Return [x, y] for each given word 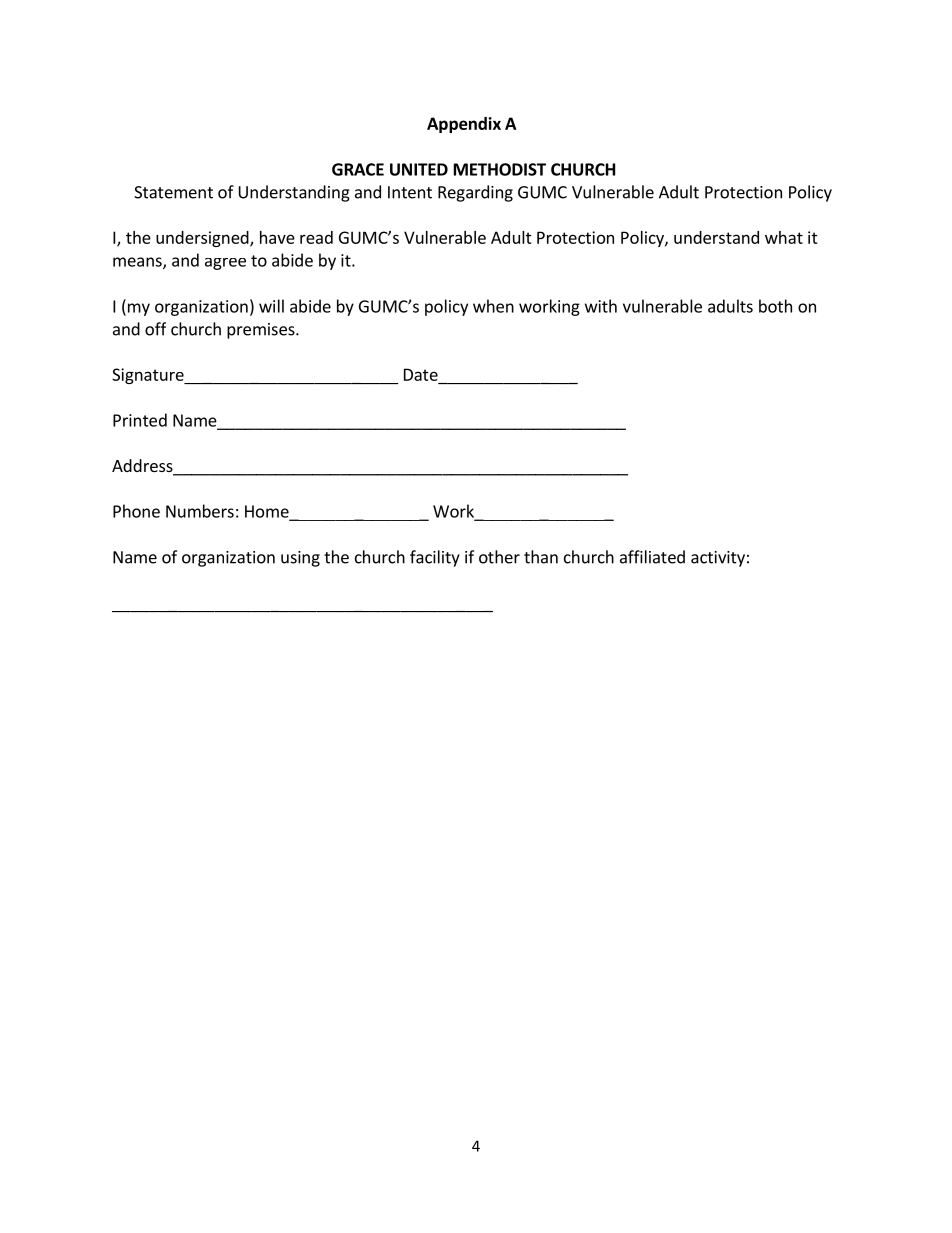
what [784, 237]
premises [262, 331]
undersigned [203, 239]
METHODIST [500, 169]
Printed [140, 420]
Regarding [475, 193]
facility [435, 558]
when [493, 306]
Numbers [200, 511]
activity [718, 559]
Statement [173, 192]
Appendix [464, 125]
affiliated [652, 557]
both [775, 306]
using [300, 559]
